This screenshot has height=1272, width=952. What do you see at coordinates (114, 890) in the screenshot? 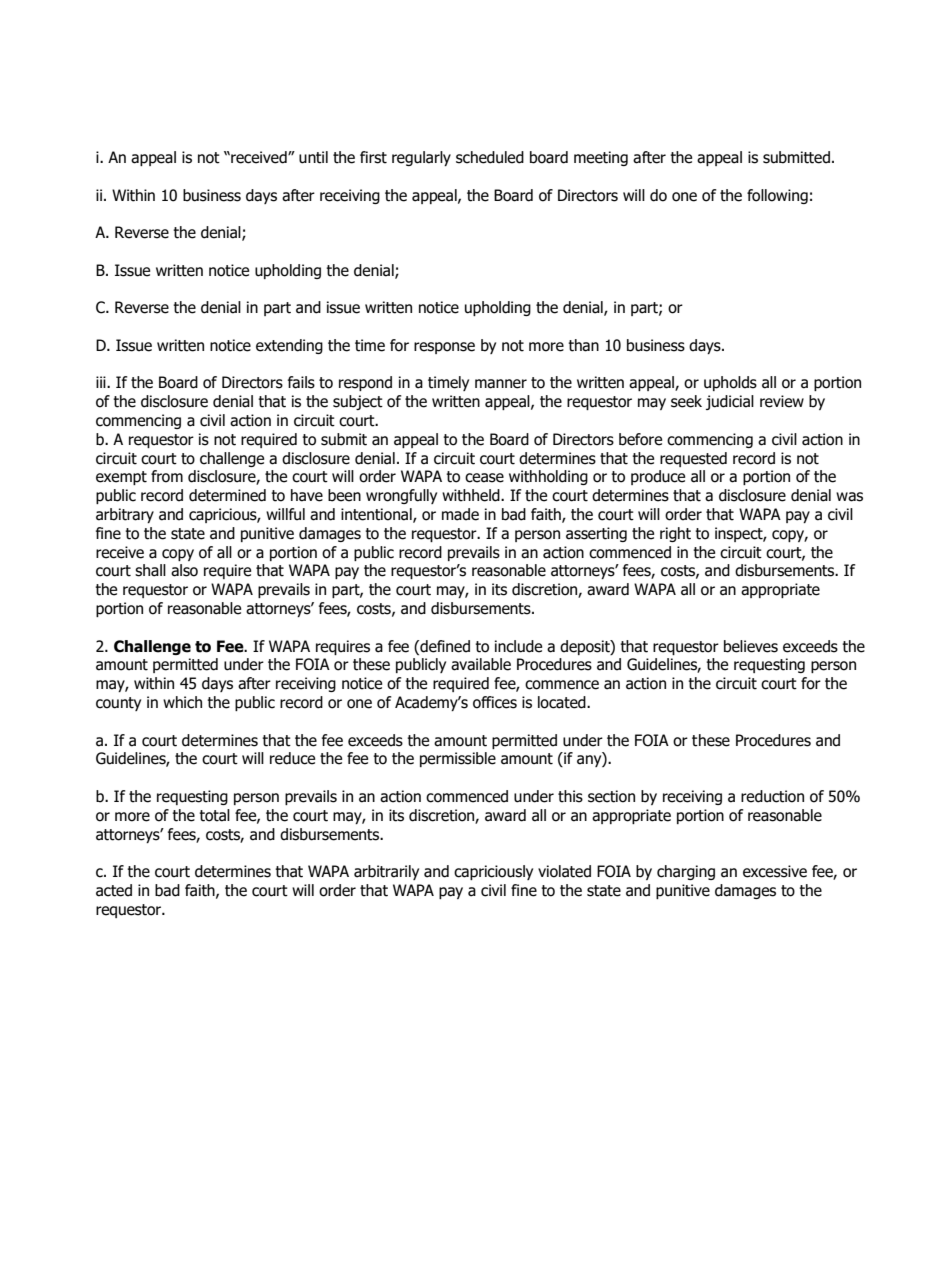
I see `acted` at bounding box center [114, 890].
